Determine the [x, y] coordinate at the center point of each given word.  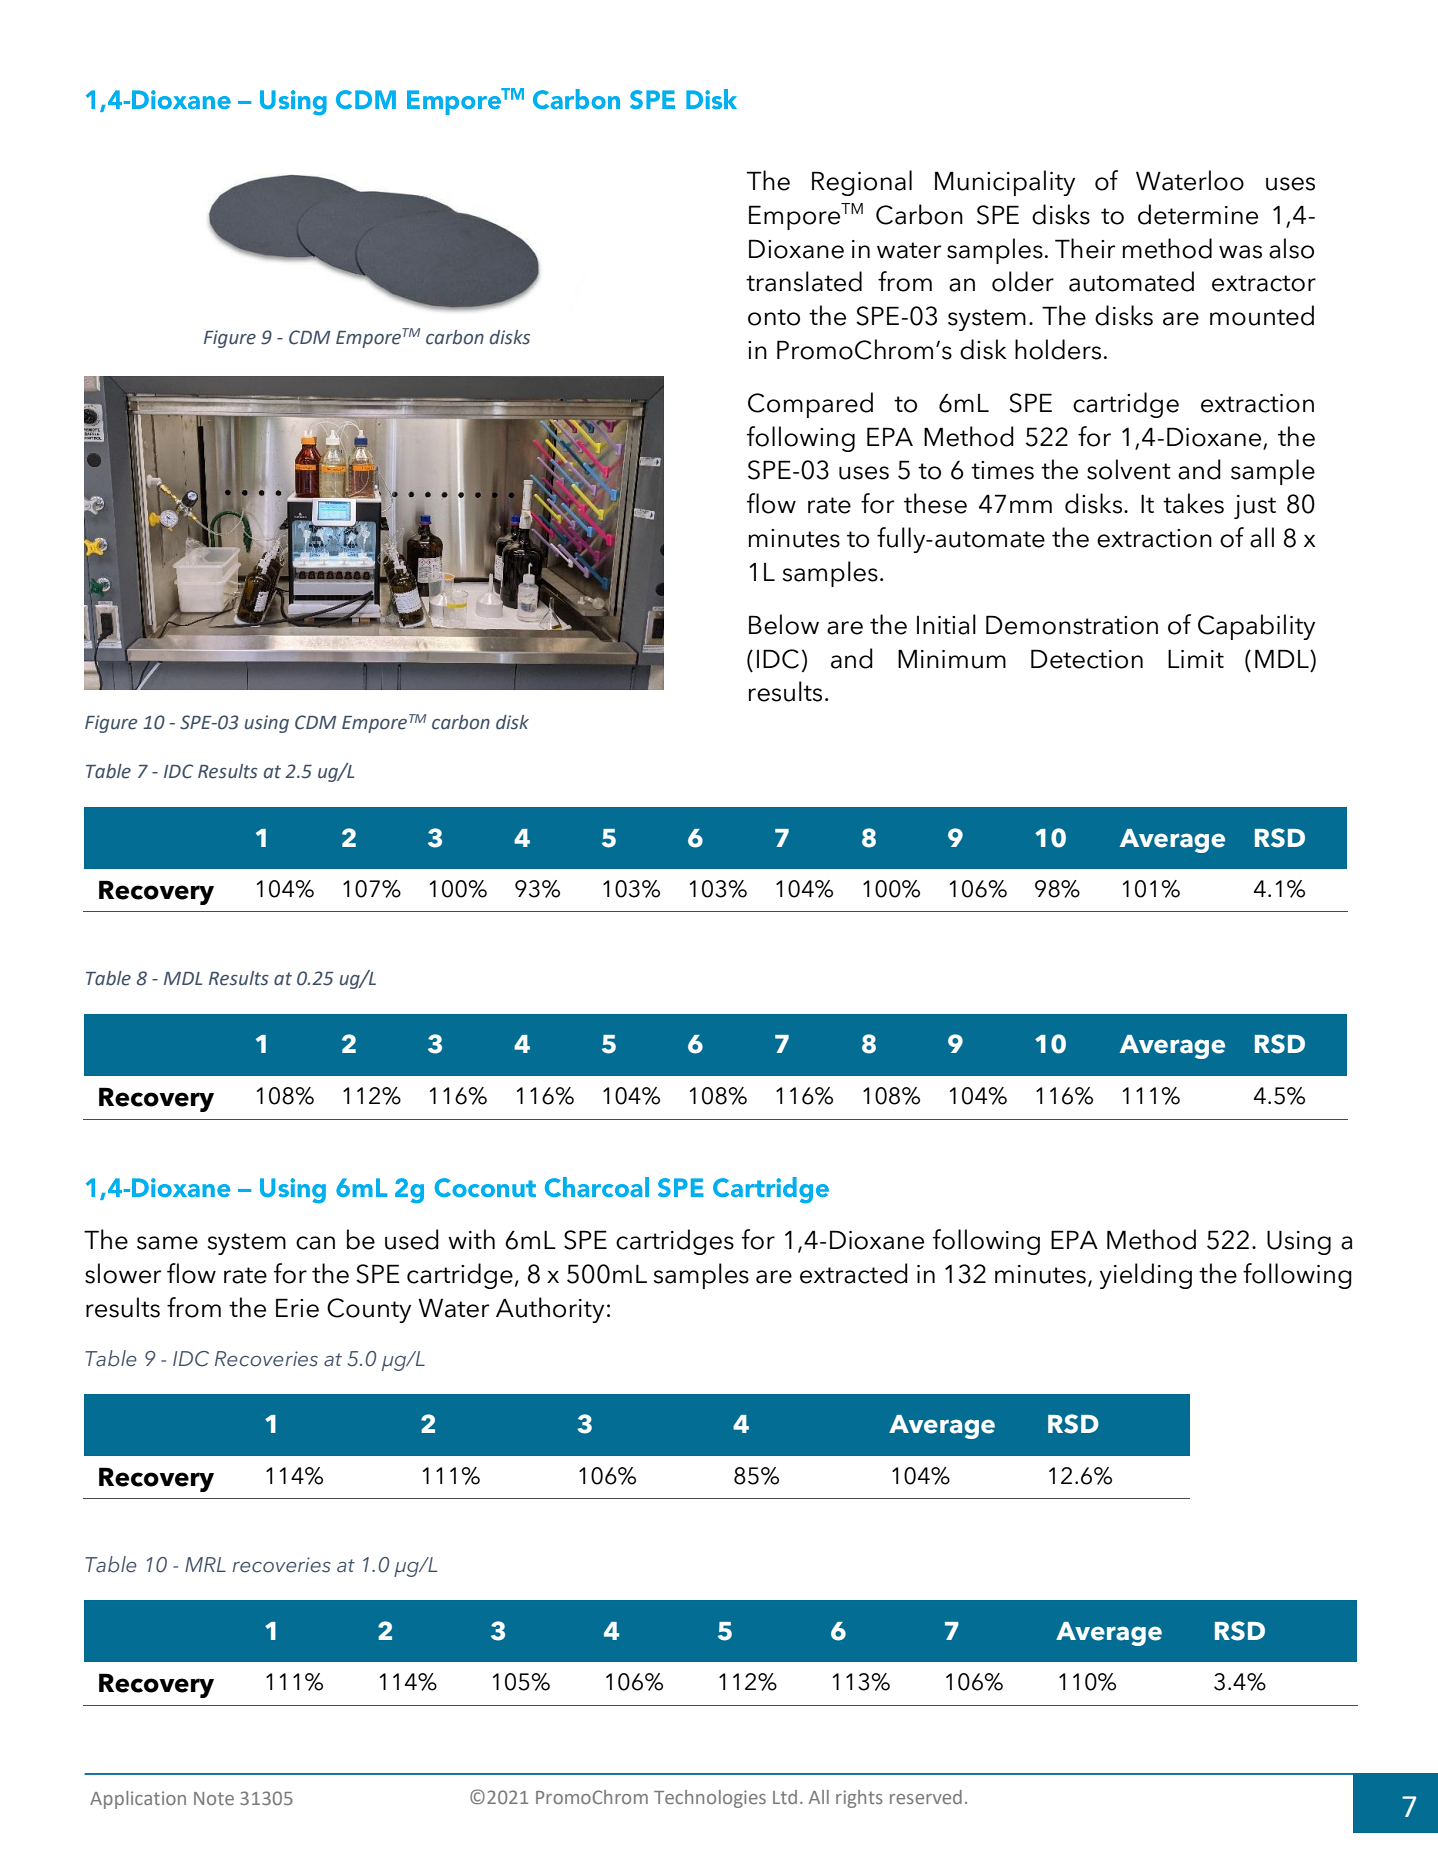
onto [774, 317]
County [369, 1310]
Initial [946, 624]
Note [214, 1798]
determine [1198, 214]
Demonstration [1072, 625]
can [315, 1243]
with [471, 1239]
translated [804, 281]
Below [784, 624]
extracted [854, 1273]
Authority [550, 1310]
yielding [1146, 1276]
